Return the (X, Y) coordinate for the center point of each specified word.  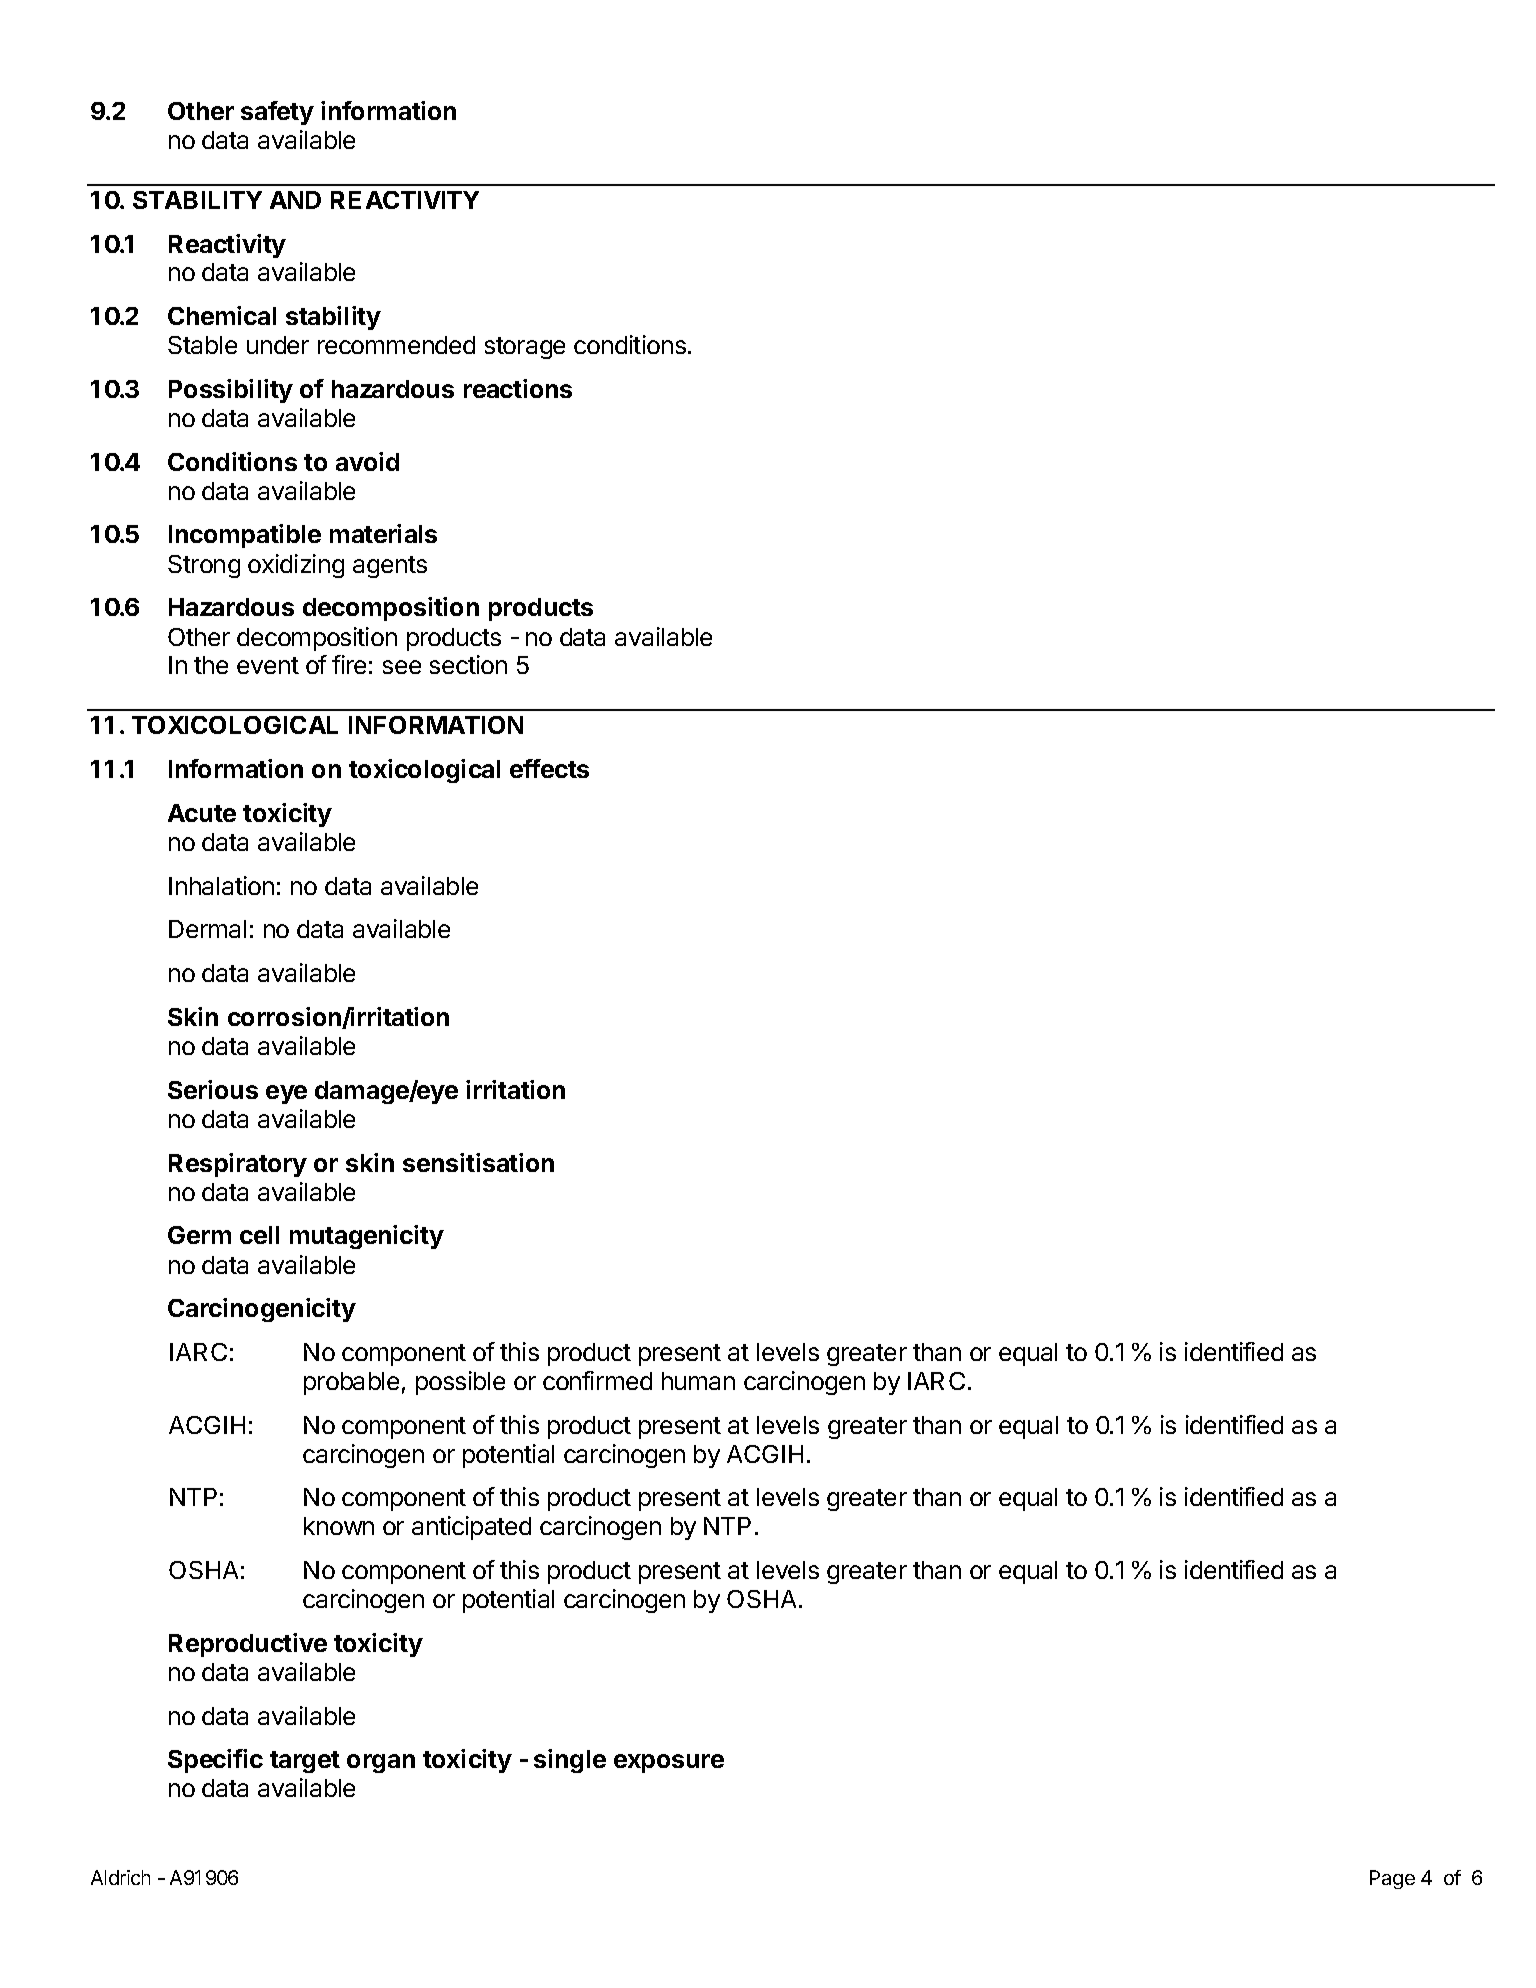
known (339, 1526)
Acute (202, 813)
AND (295, 200)
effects (549, 768)
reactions (518, 388)
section (468, 664)
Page (1392, 1879)
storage (525, 348)
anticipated (471, 1528)
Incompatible (245, 536)
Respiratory (238, 1165)
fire (349, 664)
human (698, 1381)
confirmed (597, 1380)
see (402, 667)
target (305, 1762)
